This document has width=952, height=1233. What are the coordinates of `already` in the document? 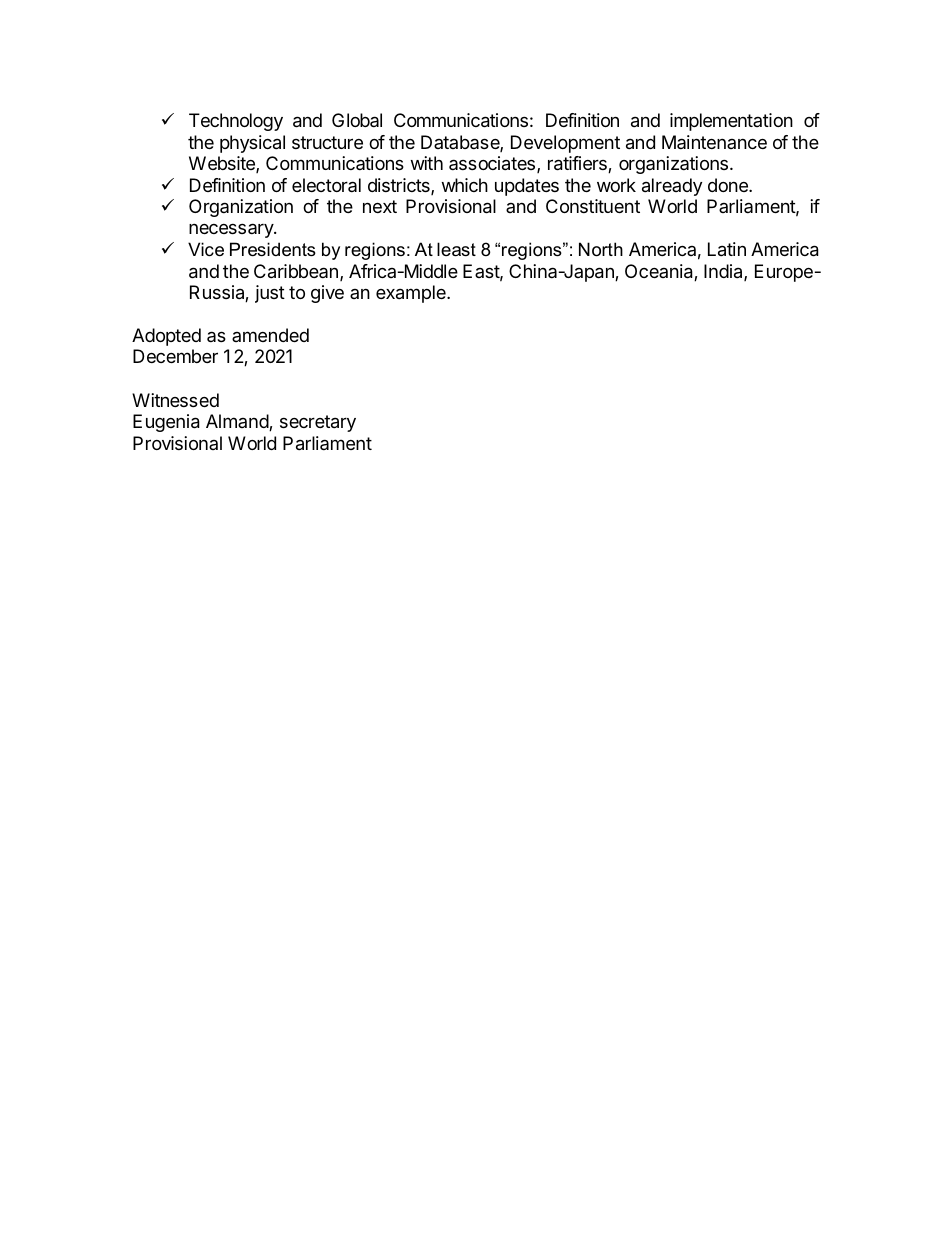 It's located at (672, 187).
